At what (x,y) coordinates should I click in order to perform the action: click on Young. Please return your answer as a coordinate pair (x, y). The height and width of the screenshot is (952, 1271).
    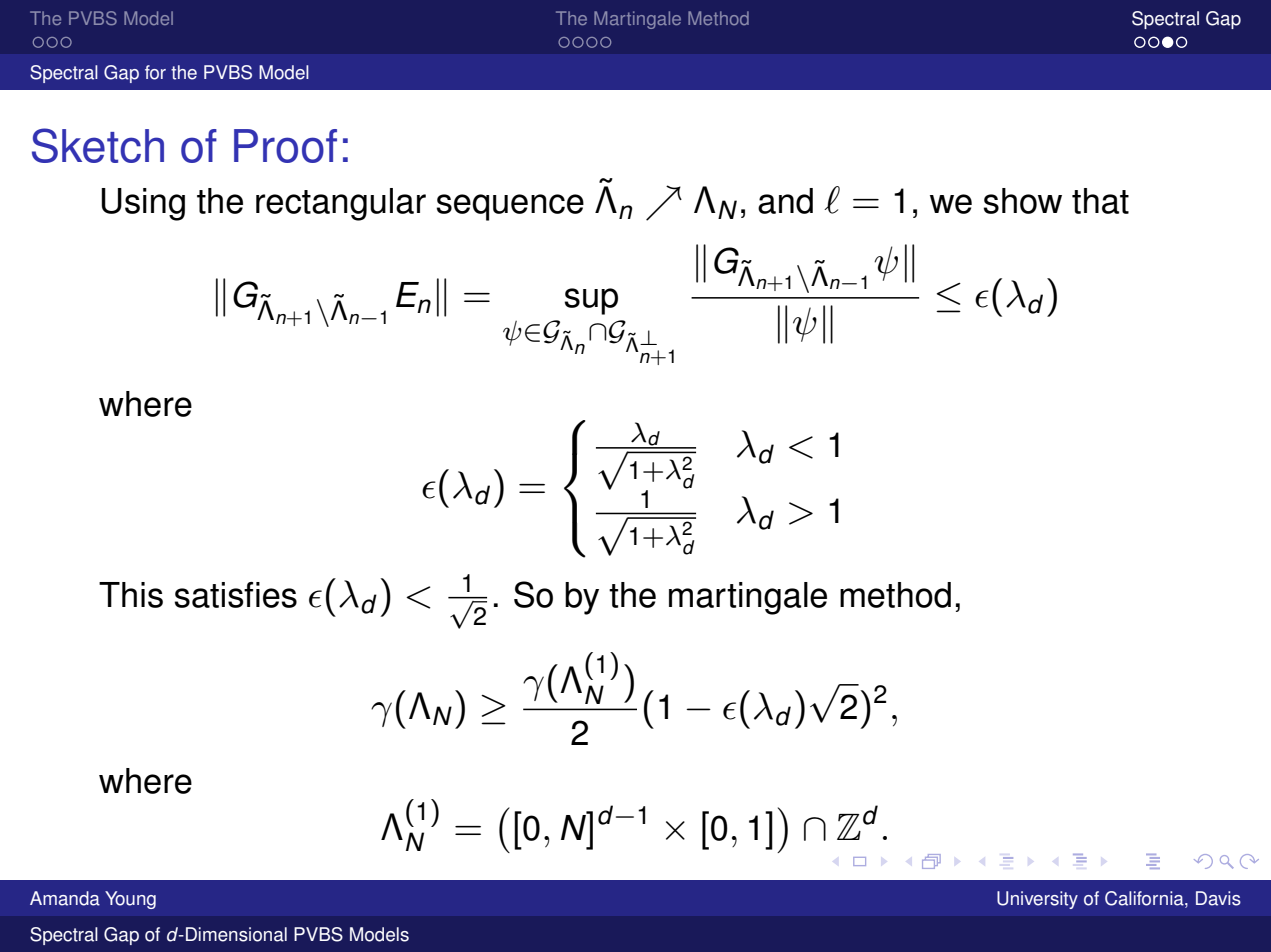
    Looking at the image, I should click on (130, 900).
